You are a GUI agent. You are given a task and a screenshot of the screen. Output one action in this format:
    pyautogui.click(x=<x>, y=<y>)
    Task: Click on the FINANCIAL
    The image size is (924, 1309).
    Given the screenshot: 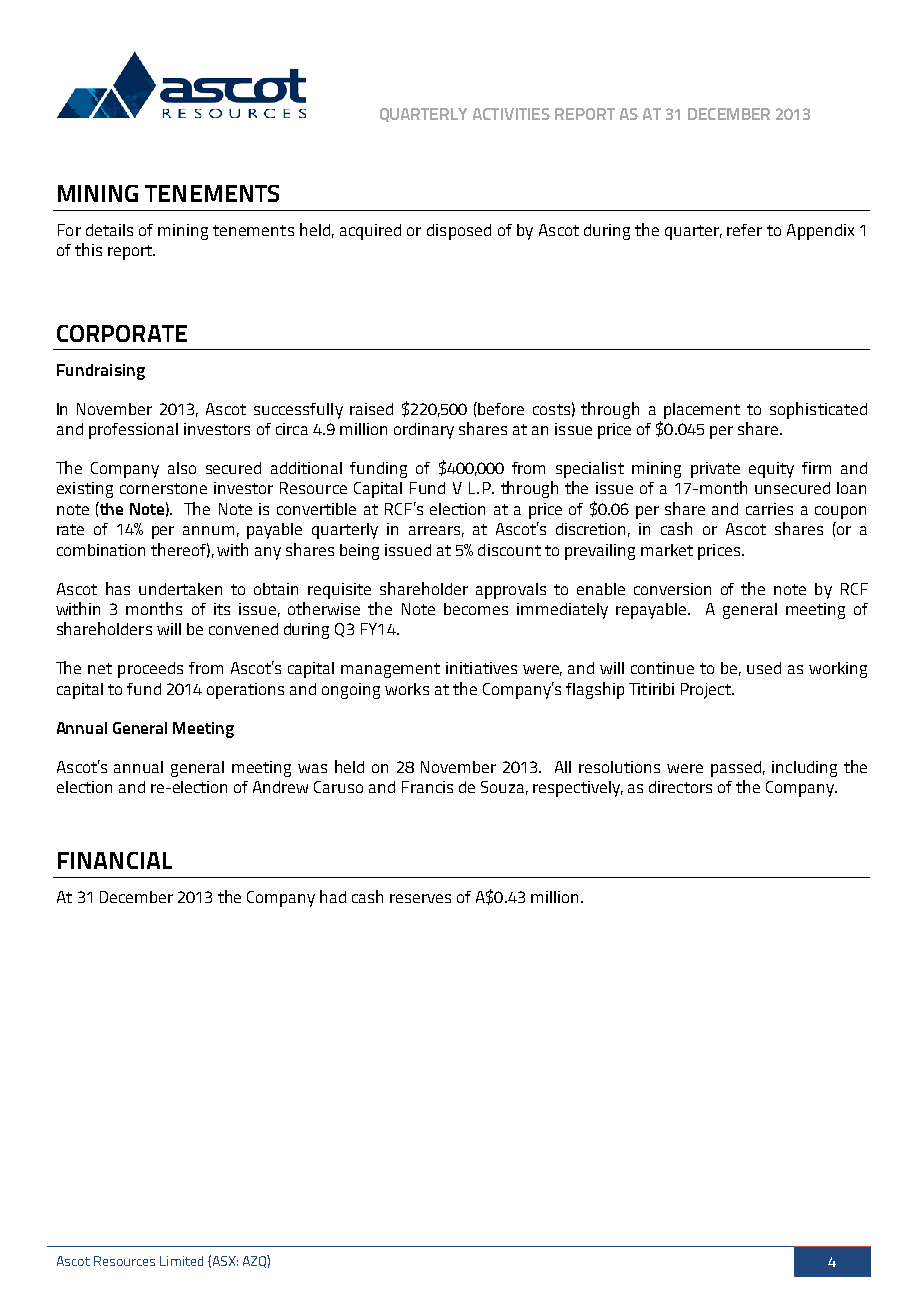 What is the action you would take?
    pyautogui.click(x=115, y=860)
